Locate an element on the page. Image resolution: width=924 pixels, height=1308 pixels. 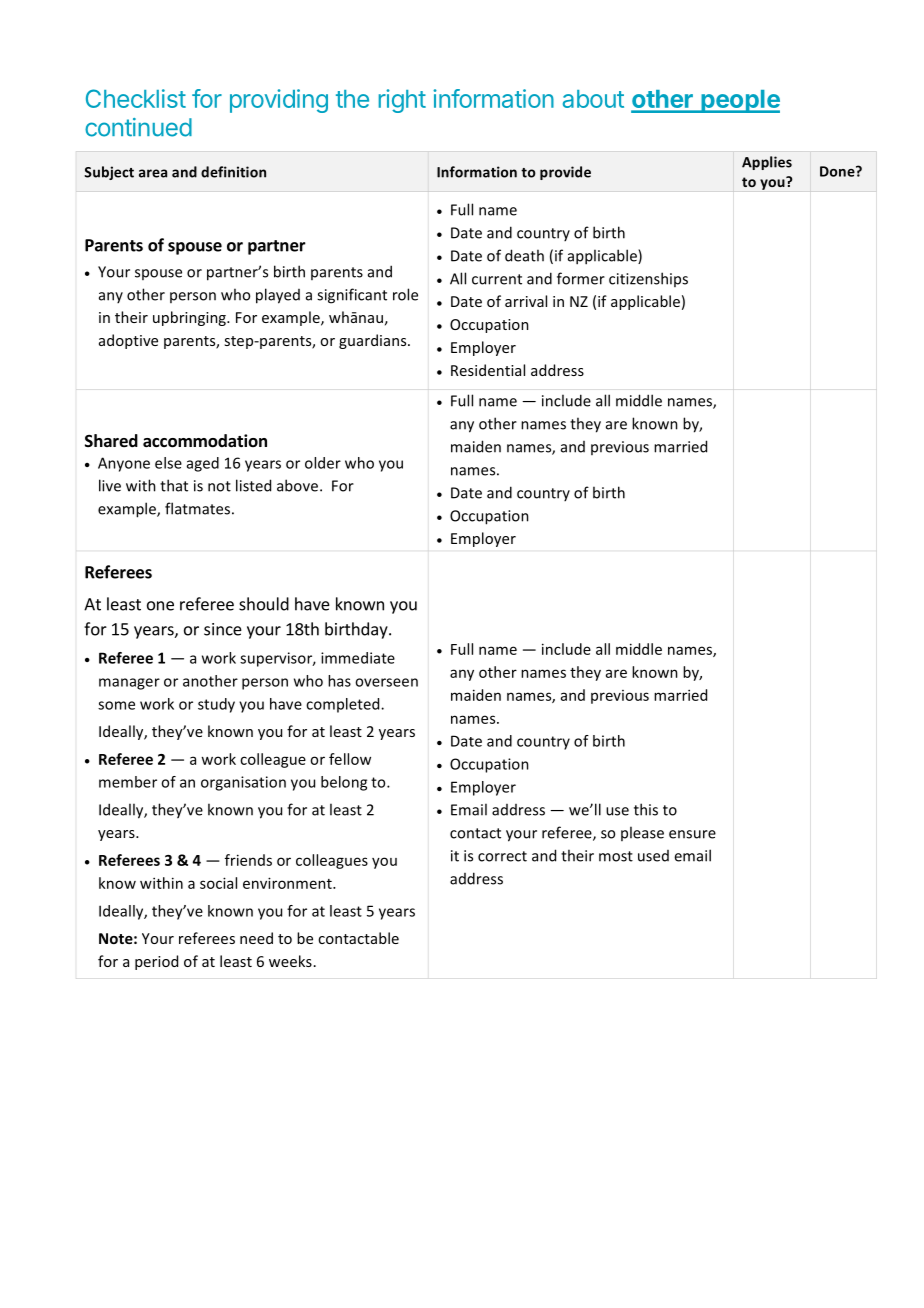
that is located at coordinates (174, 485).
